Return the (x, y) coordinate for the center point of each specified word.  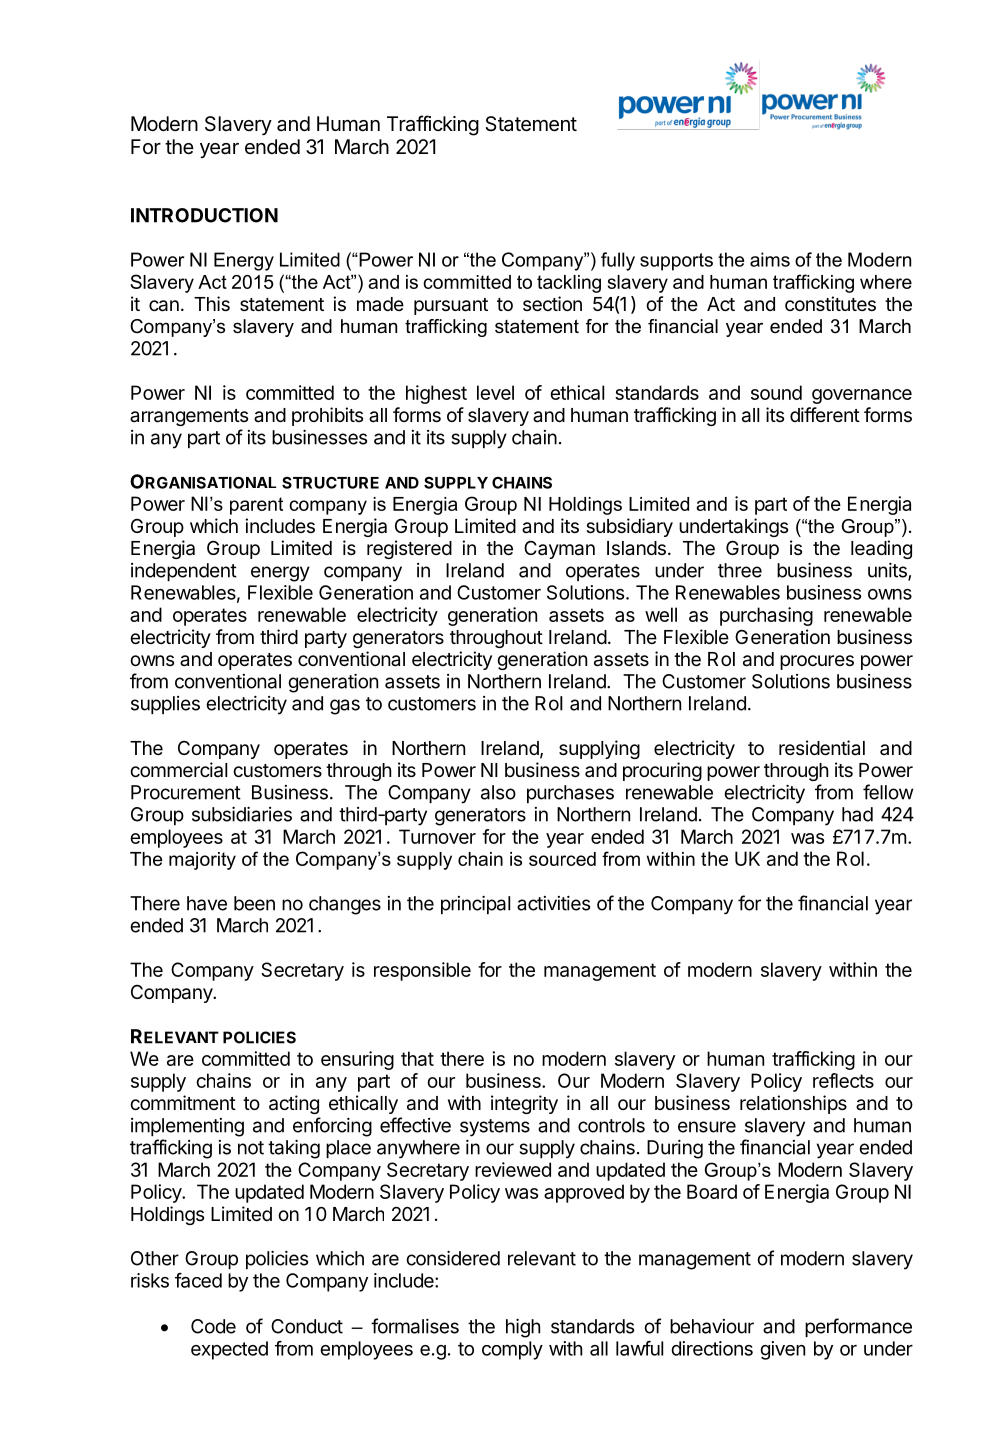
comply (512, 1350)
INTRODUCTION (204, 215)
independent (184, 572)
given (782, 1350)
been (254, 903)
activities (553, 903)
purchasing (766, 616)
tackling (569, 284)
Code (213, 1326)
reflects (843, 1080)
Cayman (559, 549)
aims (770, 259)
